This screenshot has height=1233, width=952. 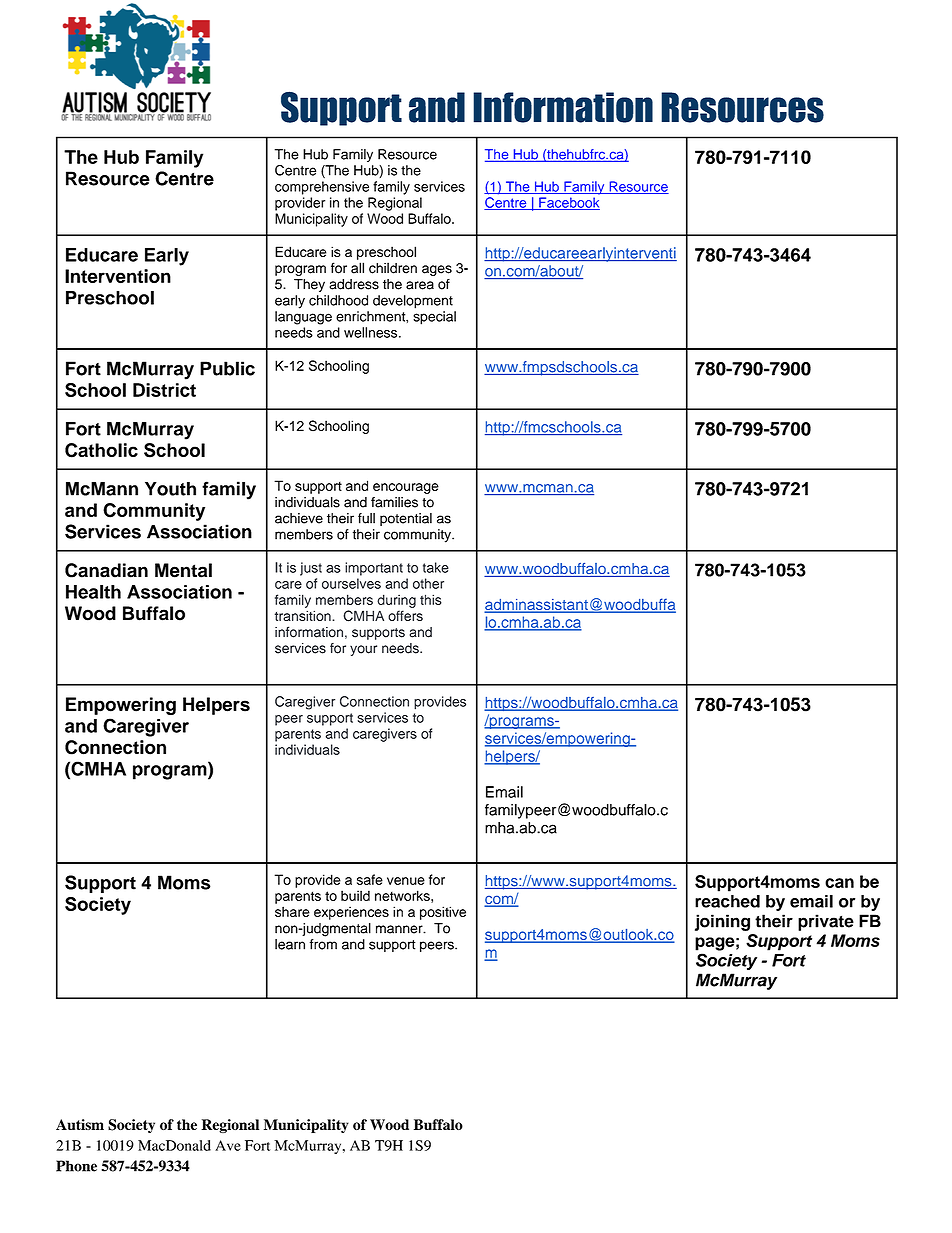 I want to click on area, so click(x=420, y=285).
